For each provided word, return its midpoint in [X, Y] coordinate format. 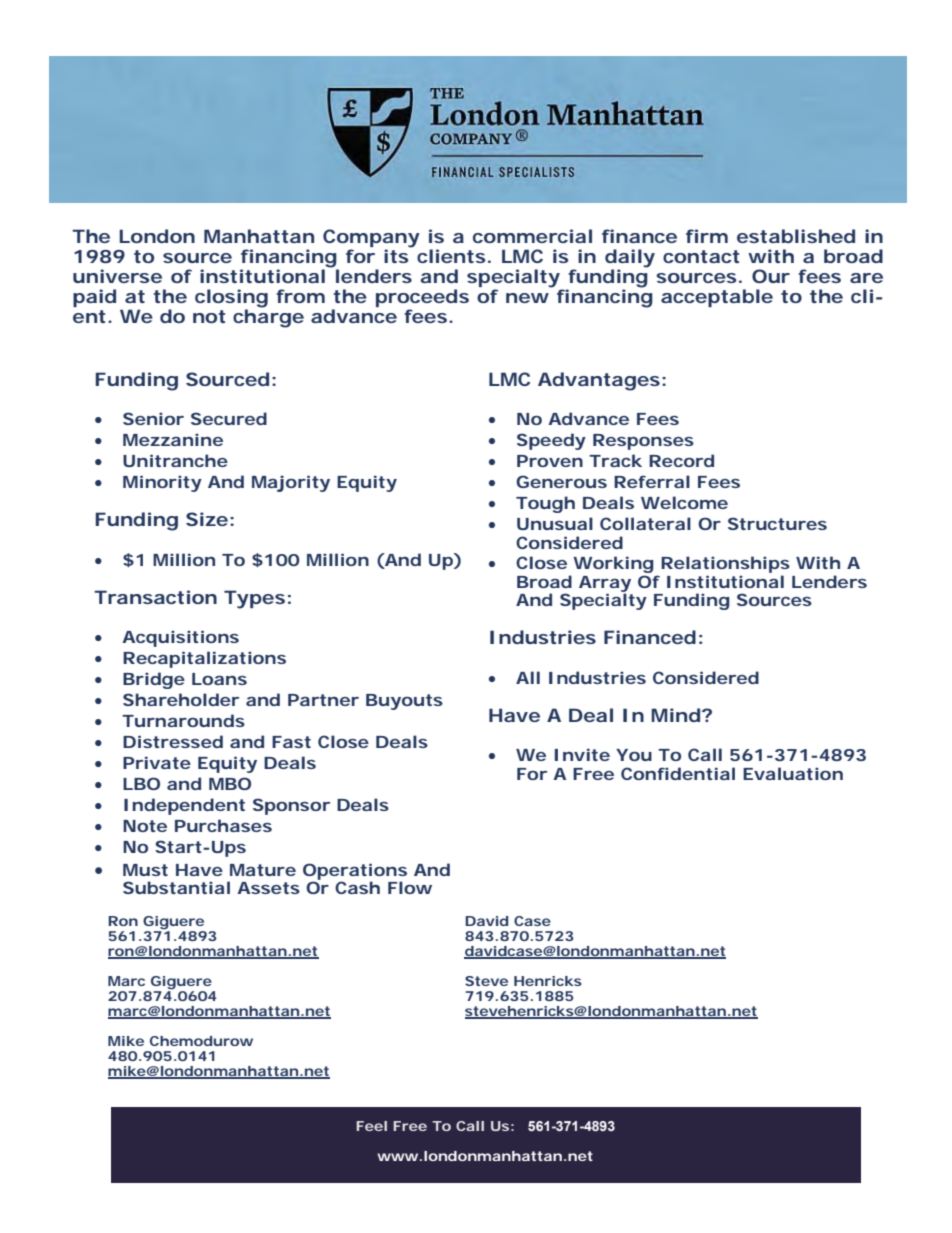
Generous [561, 481]
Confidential [678, 773]
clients [451, 256]
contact [701, 256]
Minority [162, 483]
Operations [355, 872]
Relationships [725, 566]
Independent [184, 806]
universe [117, 276]
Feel [372, 1126]
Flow [410, 887]
